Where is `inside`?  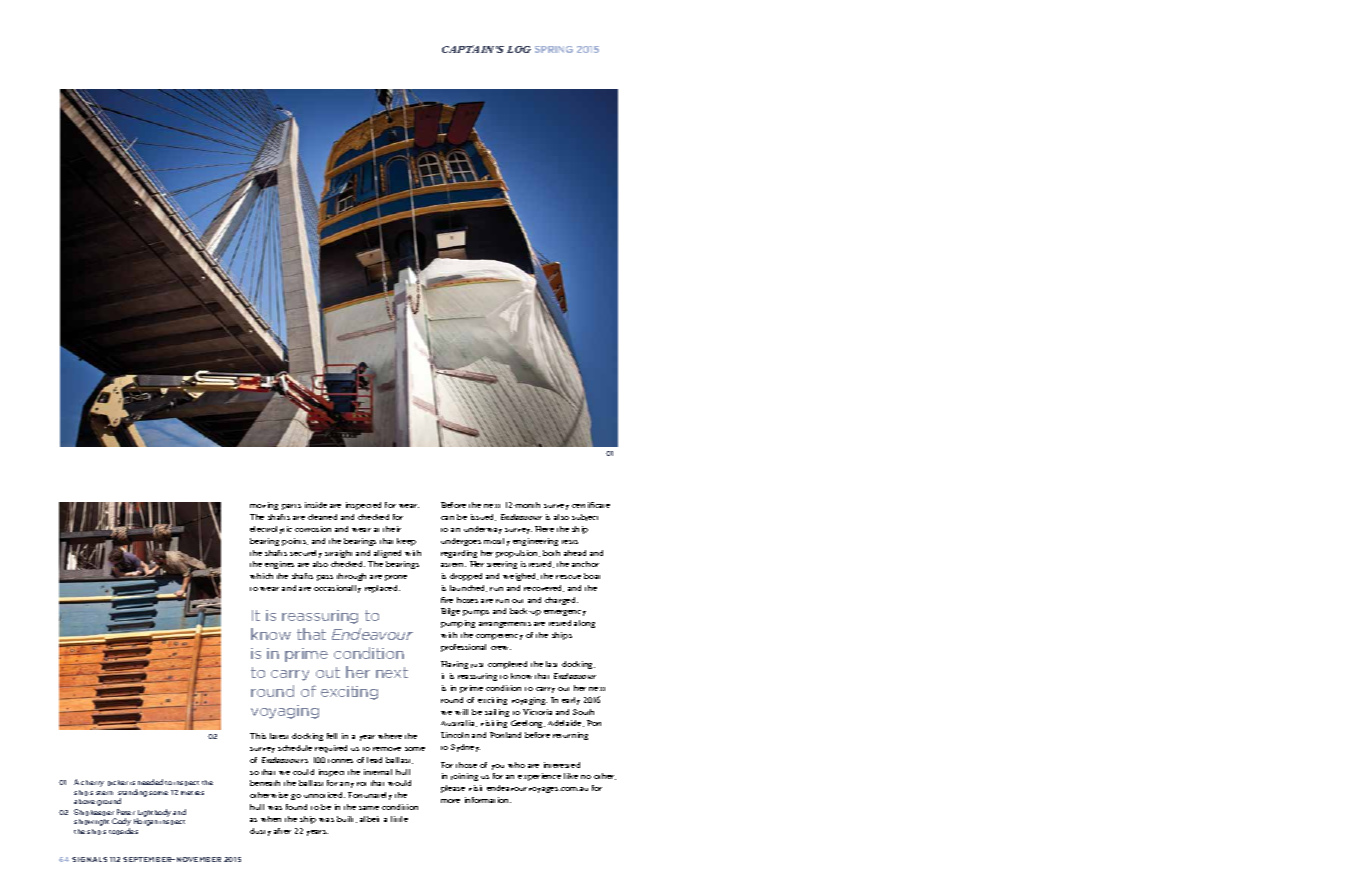
inside is located at coordinates (316, 505).
